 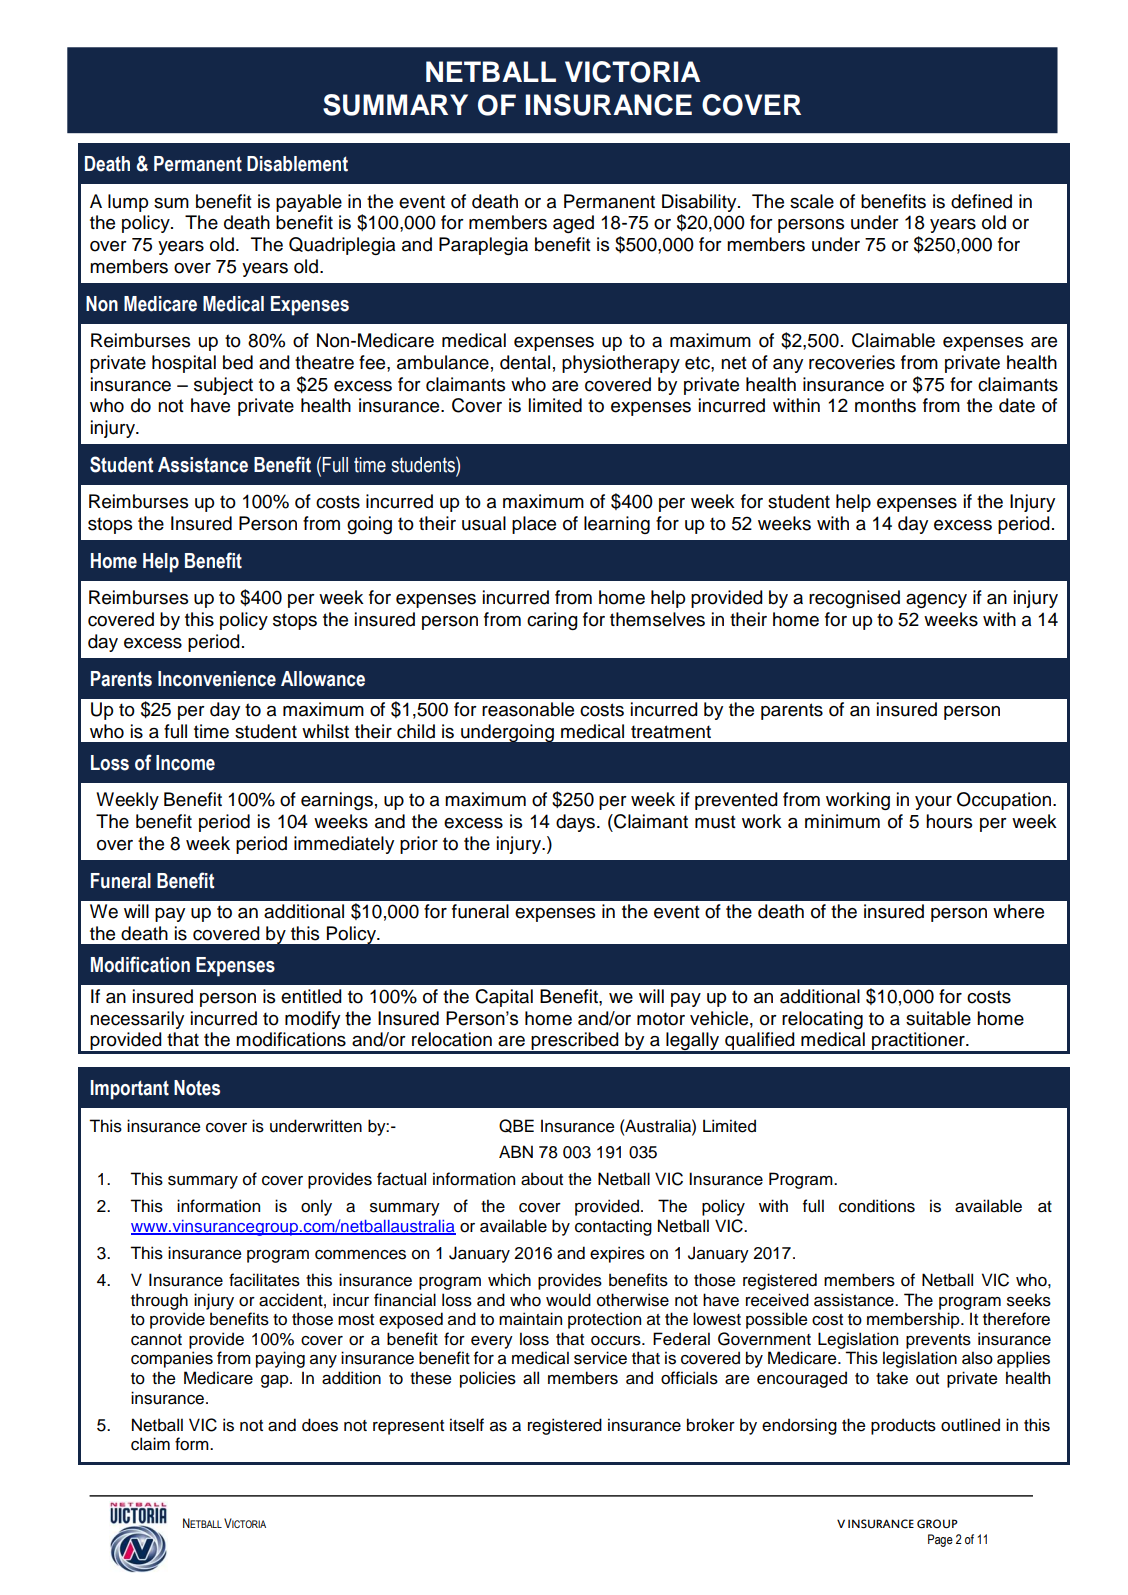 What do you see at coordinates (949, 821) in the screenshot?
I see `hours` at bounding box center [949, 821].
